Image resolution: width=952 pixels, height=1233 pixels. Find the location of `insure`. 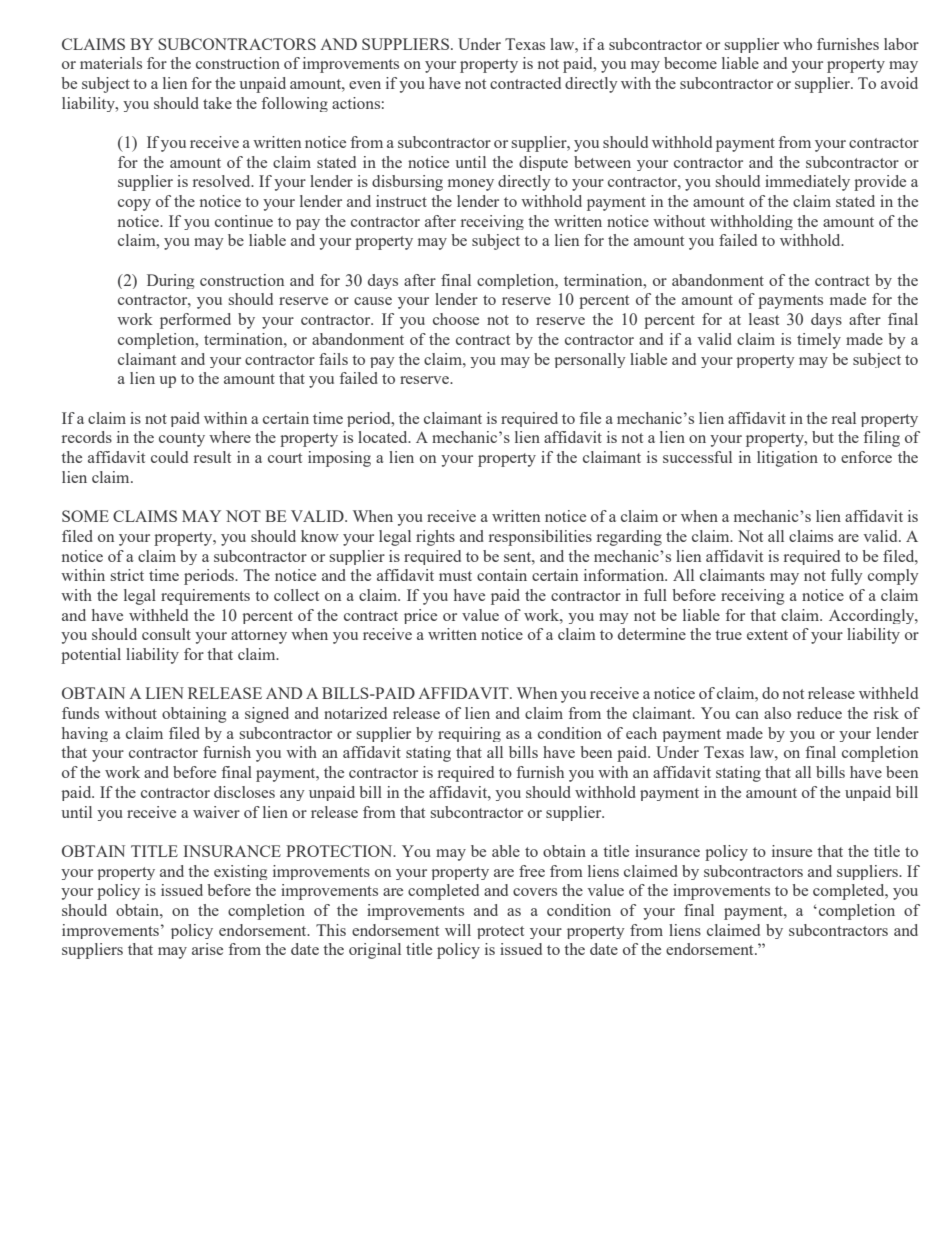

insure is located at coordinates (792, 851).
